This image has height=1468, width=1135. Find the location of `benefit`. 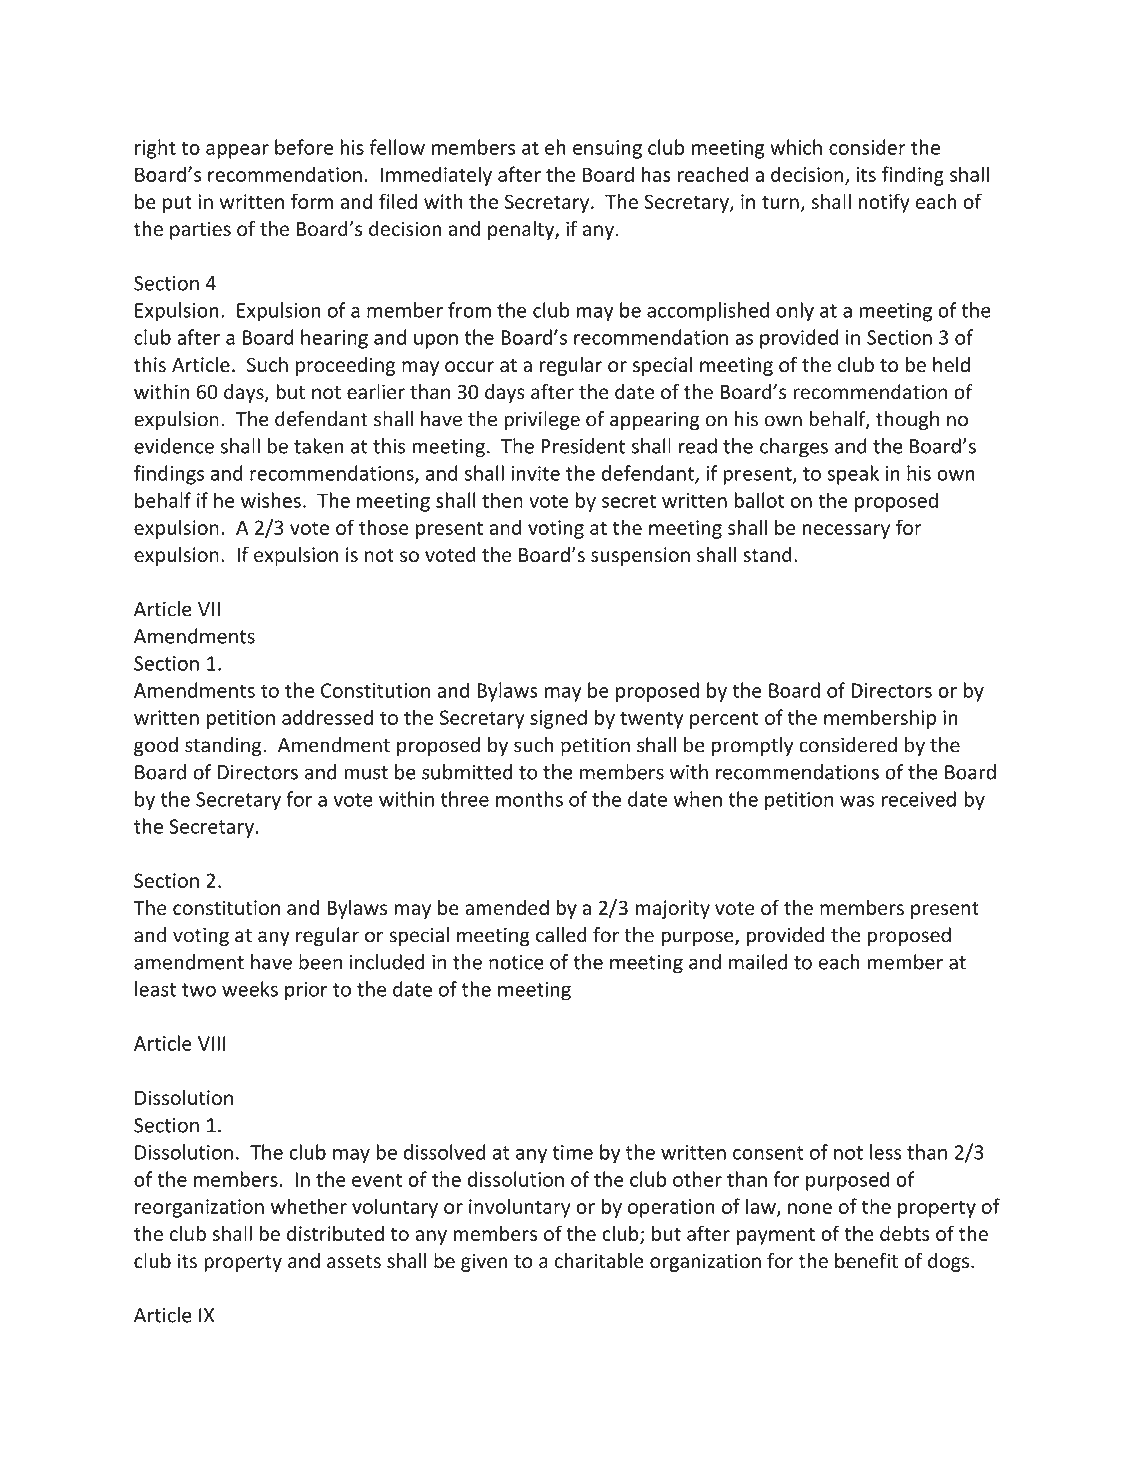

benefit is located at coordinates (866, 1260).
